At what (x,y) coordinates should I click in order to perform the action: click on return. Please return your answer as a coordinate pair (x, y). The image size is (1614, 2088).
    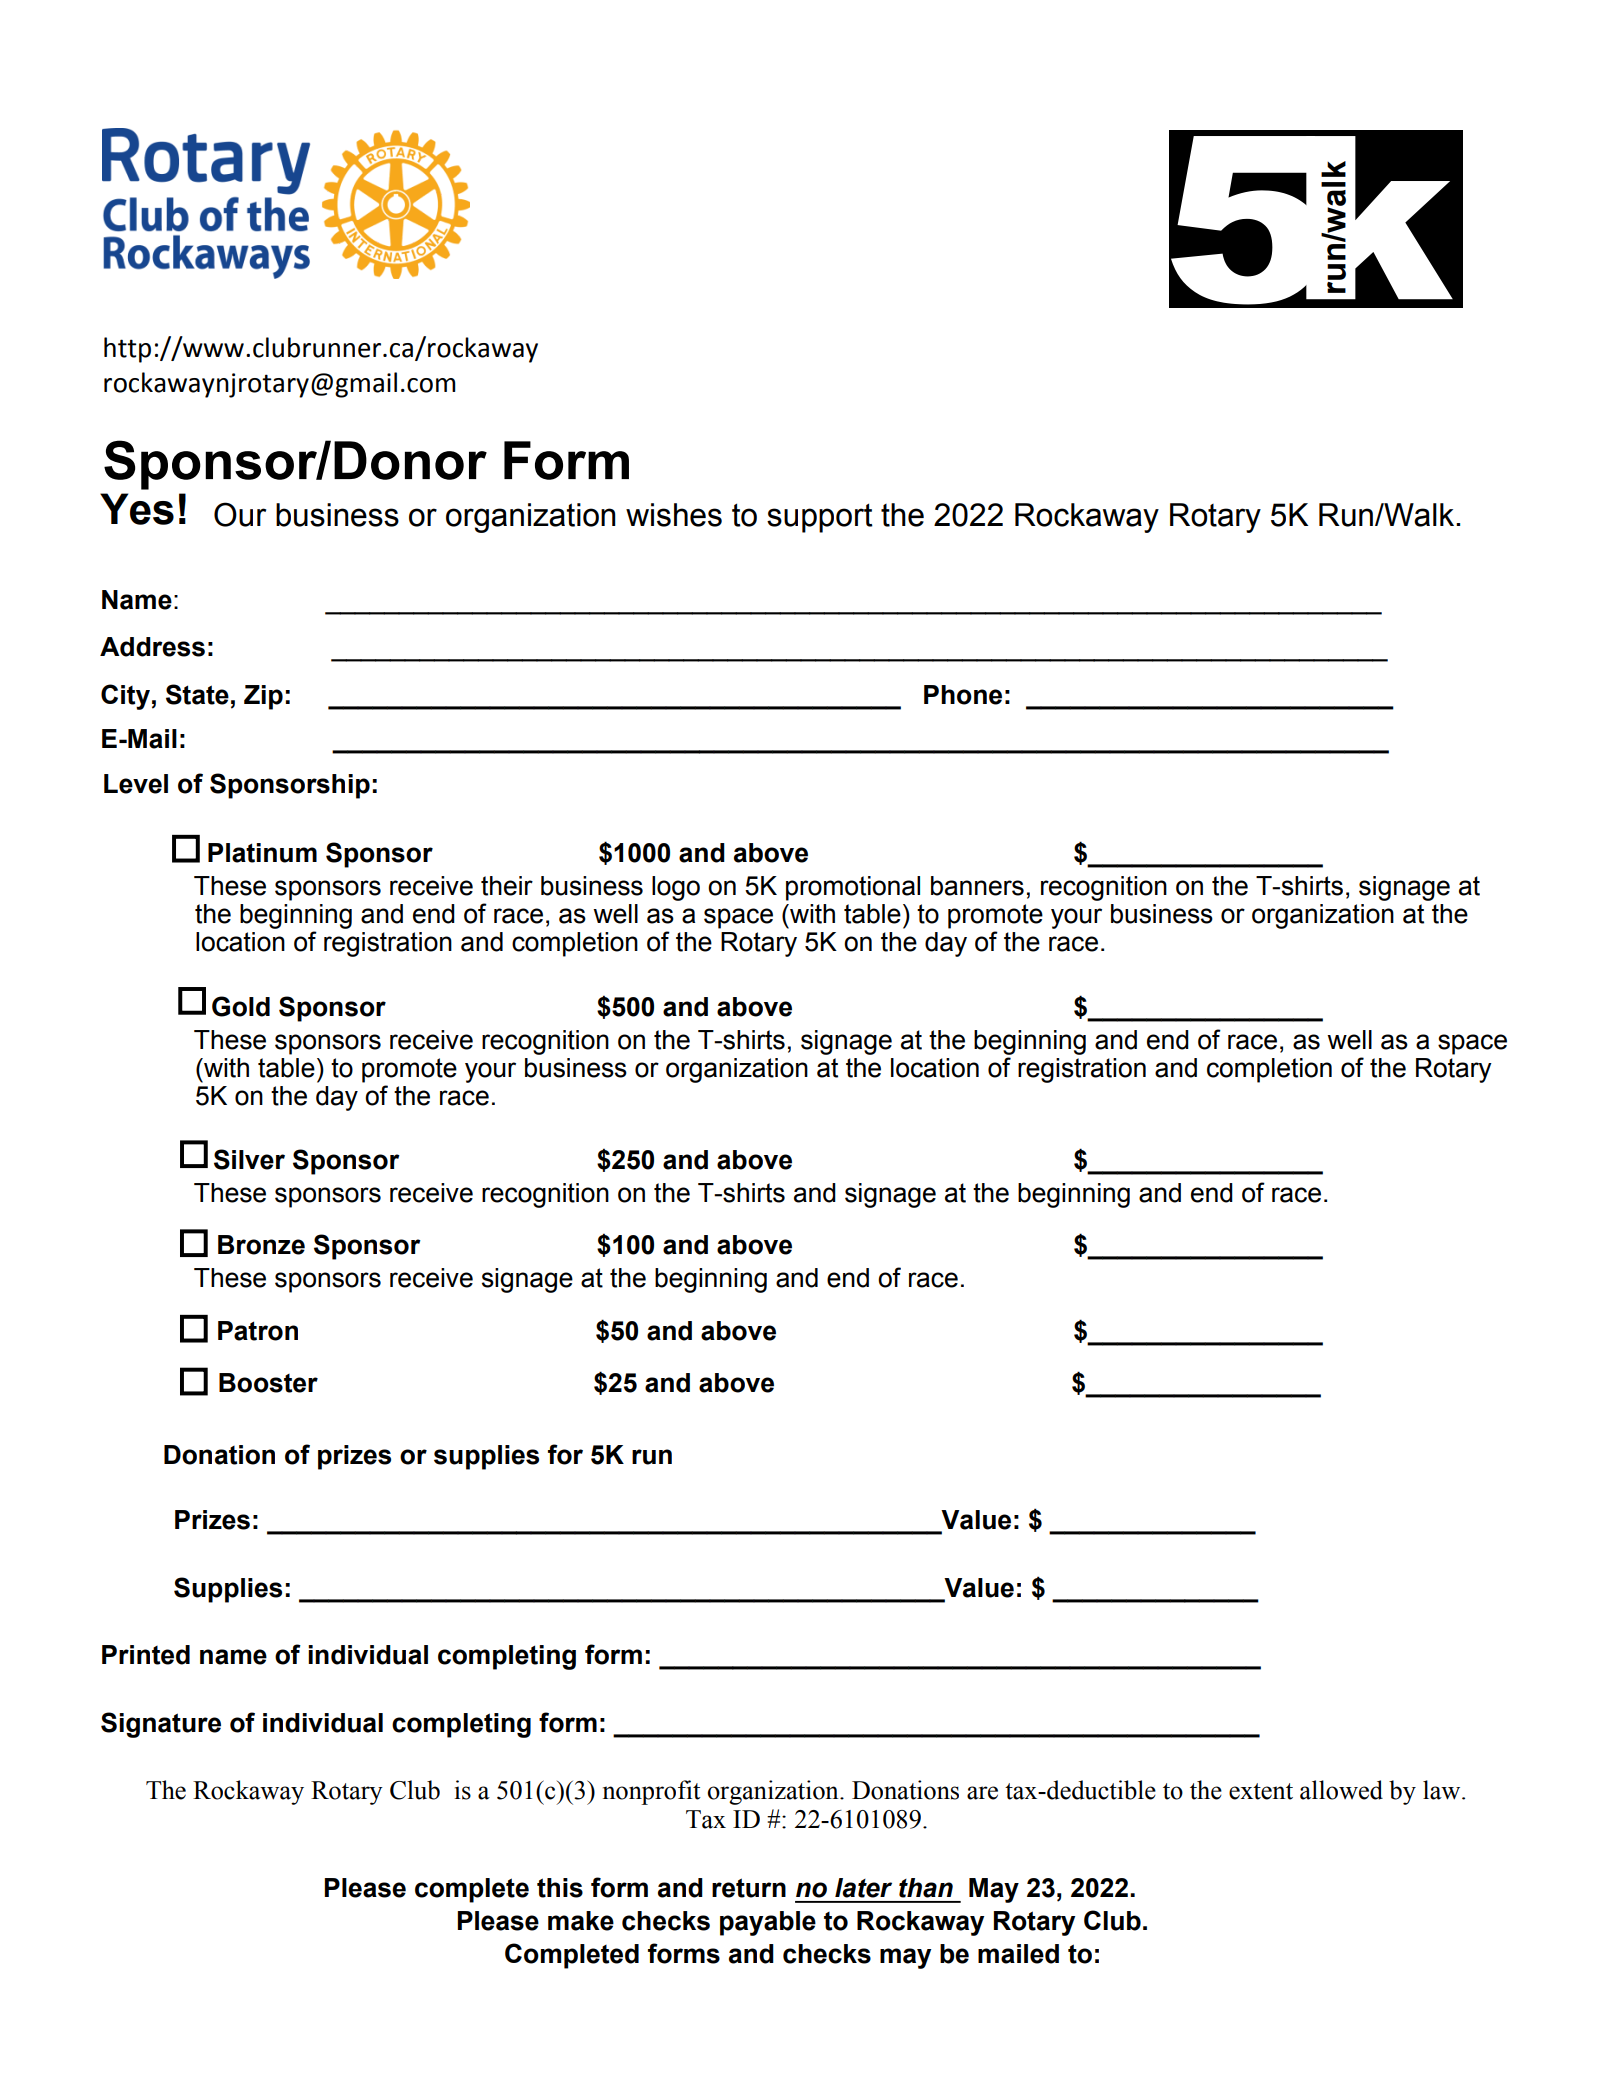
    Looking at the image, I should click on (749, 1888).
